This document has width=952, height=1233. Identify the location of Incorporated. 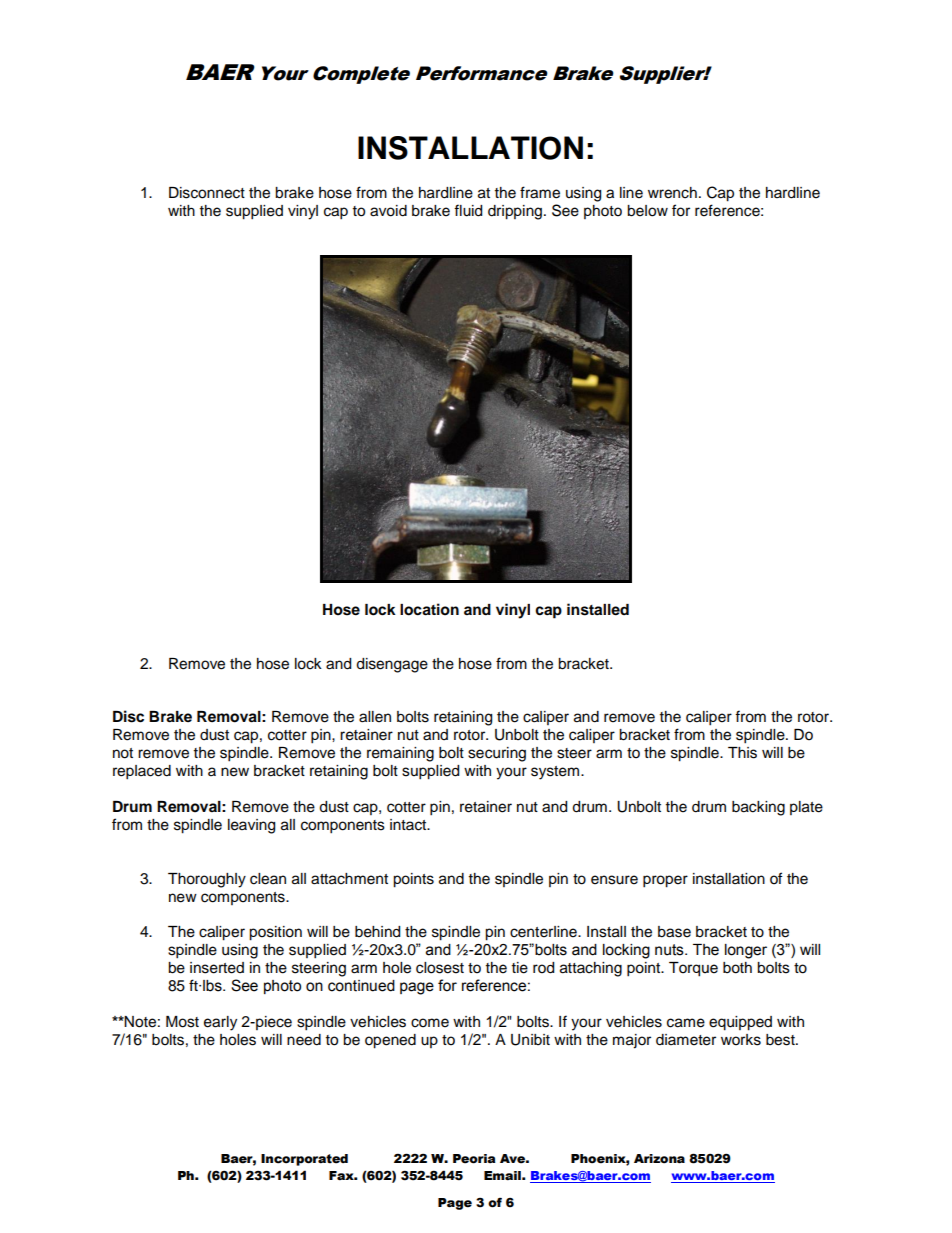
(304, 1160).
